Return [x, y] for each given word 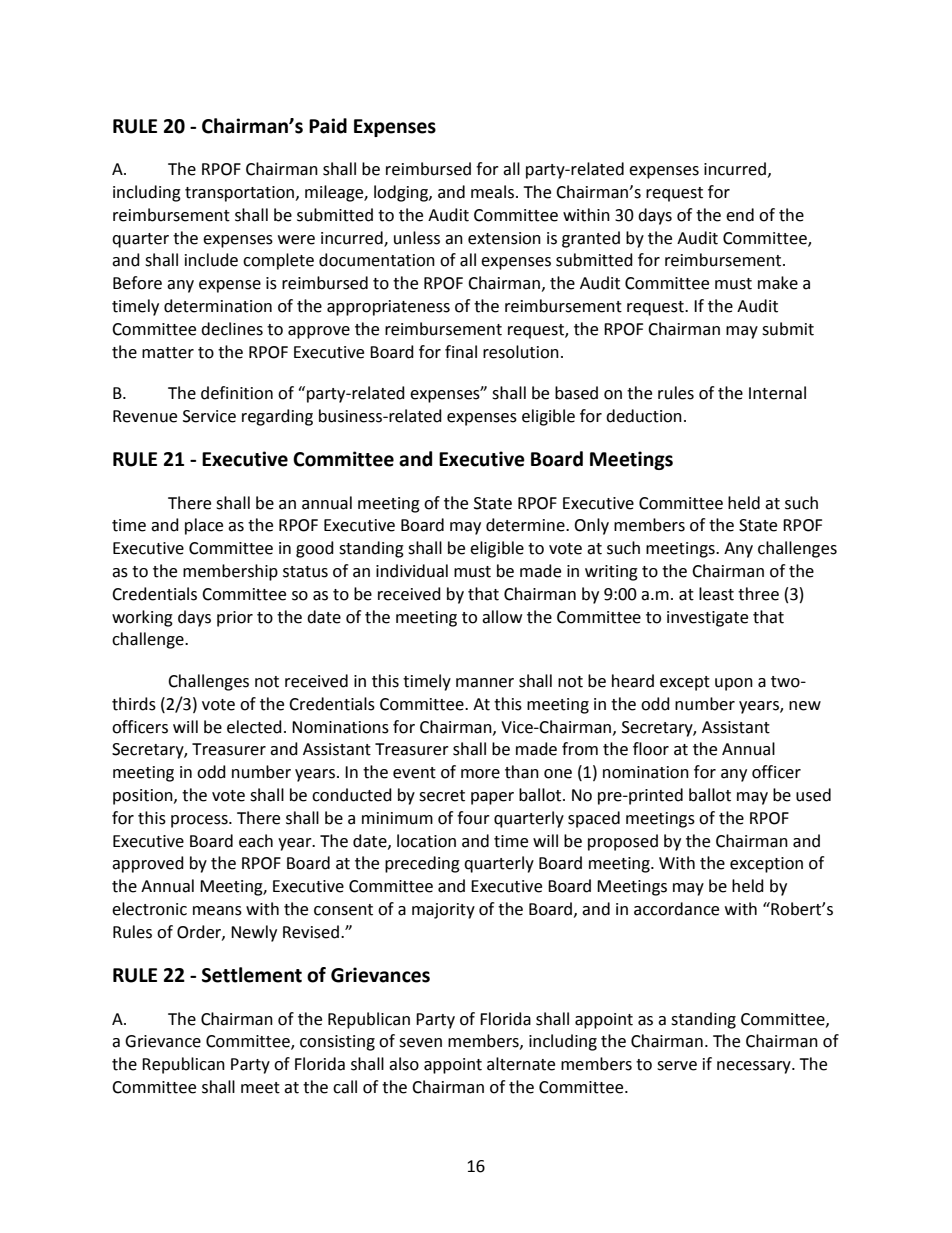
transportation [241, 194]
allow [502, 617]
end [740, 215]
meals [494, 192]
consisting [337, 1043]
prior [235, 619]
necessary [755, 1067]
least [716, 594]
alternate [521, 1064]
